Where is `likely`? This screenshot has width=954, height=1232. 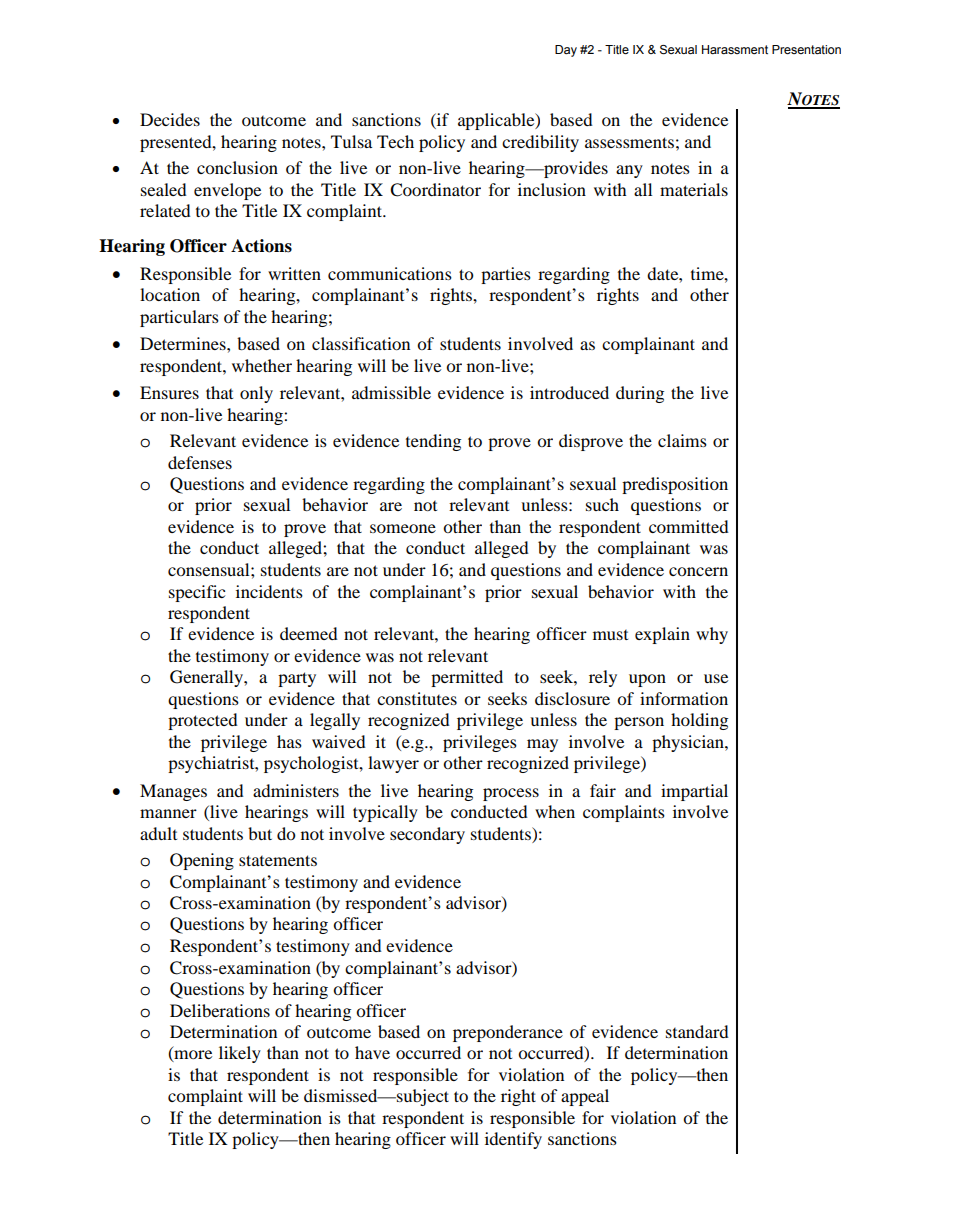
likely is located at coordinates (240, 1054).
